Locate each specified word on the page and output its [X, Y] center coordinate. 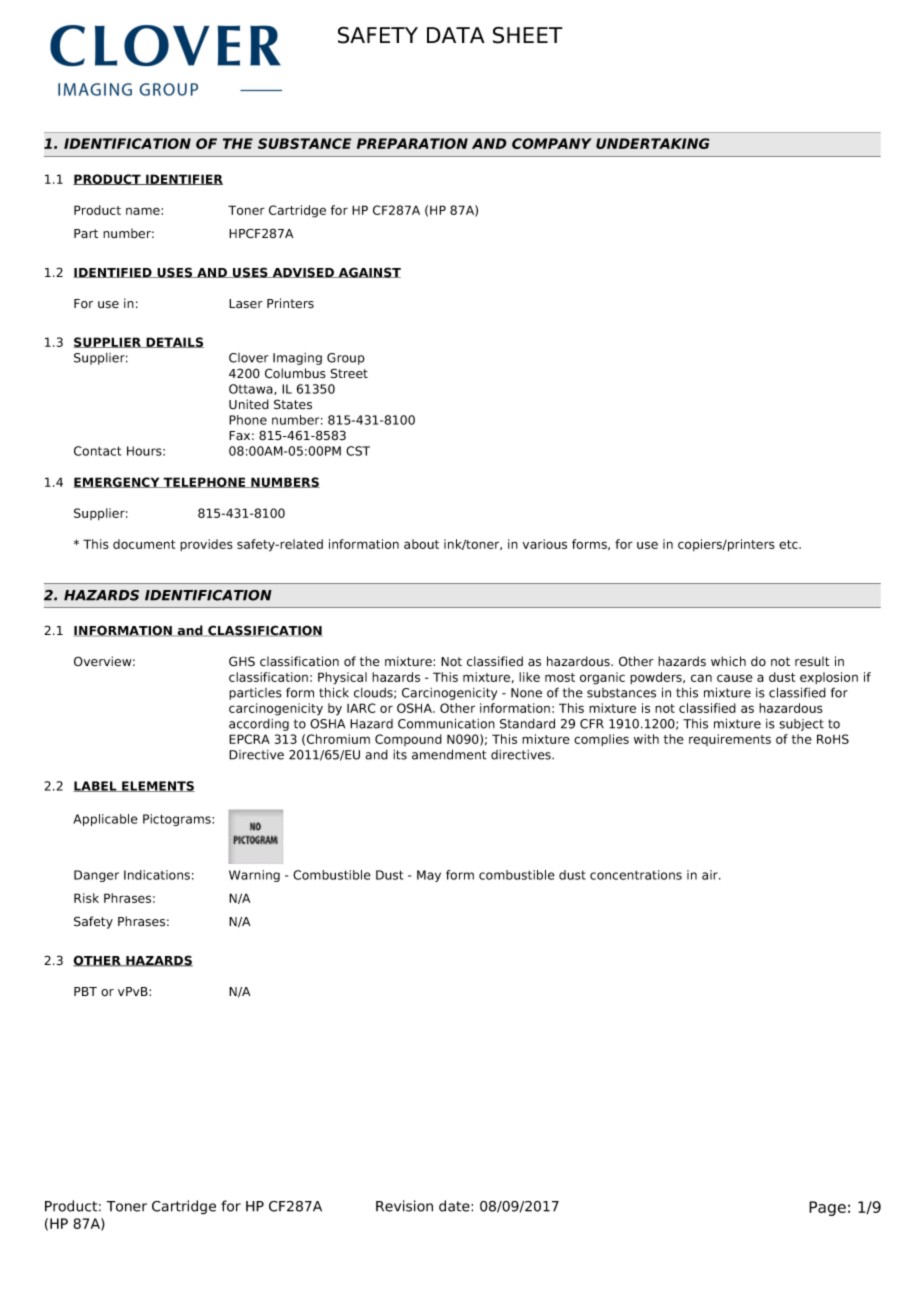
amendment [449, 754]
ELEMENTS [157, 786]
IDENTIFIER [183, 179]
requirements [730, 740]
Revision [404, 1206]
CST [358, 451]
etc [789, 544]
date [455, 1206]
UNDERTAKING [653, 143]
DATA [456, 35]
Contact [97, 451]
